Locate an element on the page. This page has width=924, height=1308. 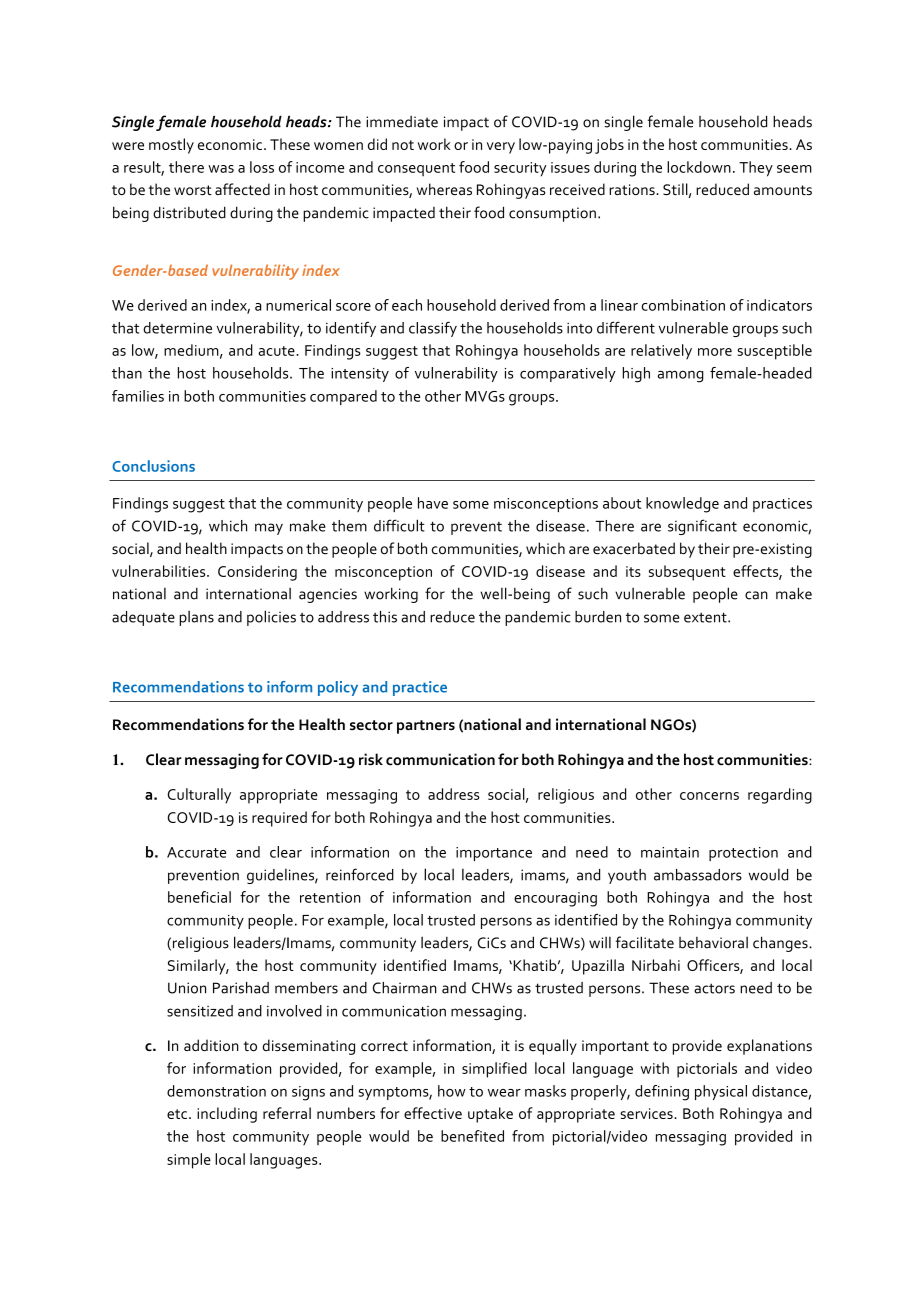
was is located at coordinates (221, 169).
